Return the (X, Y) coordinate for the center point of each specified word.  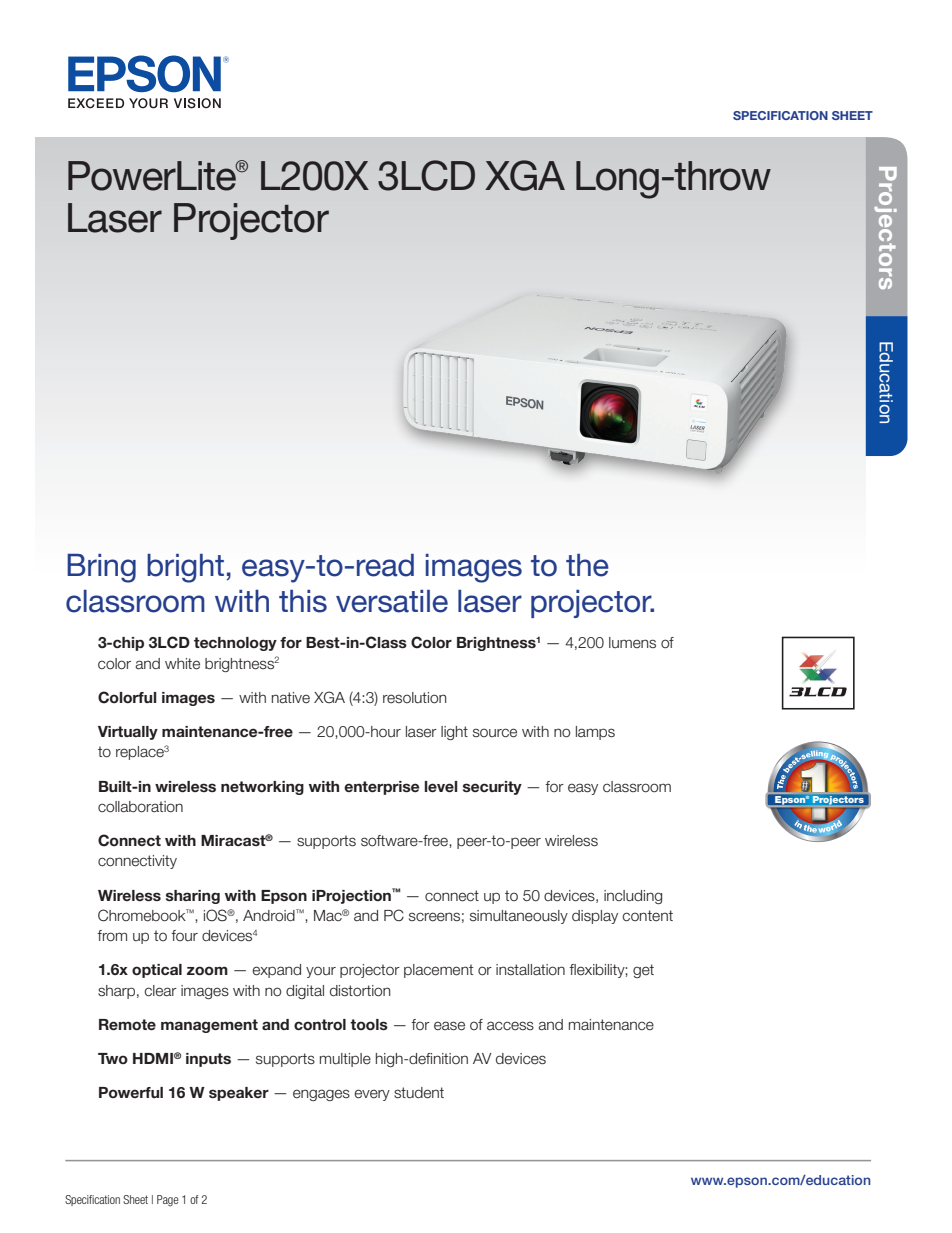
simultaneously (519, 917)
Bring (101, 568)
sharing (193, 897)
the (587, 565)
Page (168, 1201)
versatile (392, 601)
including (633, 897)
